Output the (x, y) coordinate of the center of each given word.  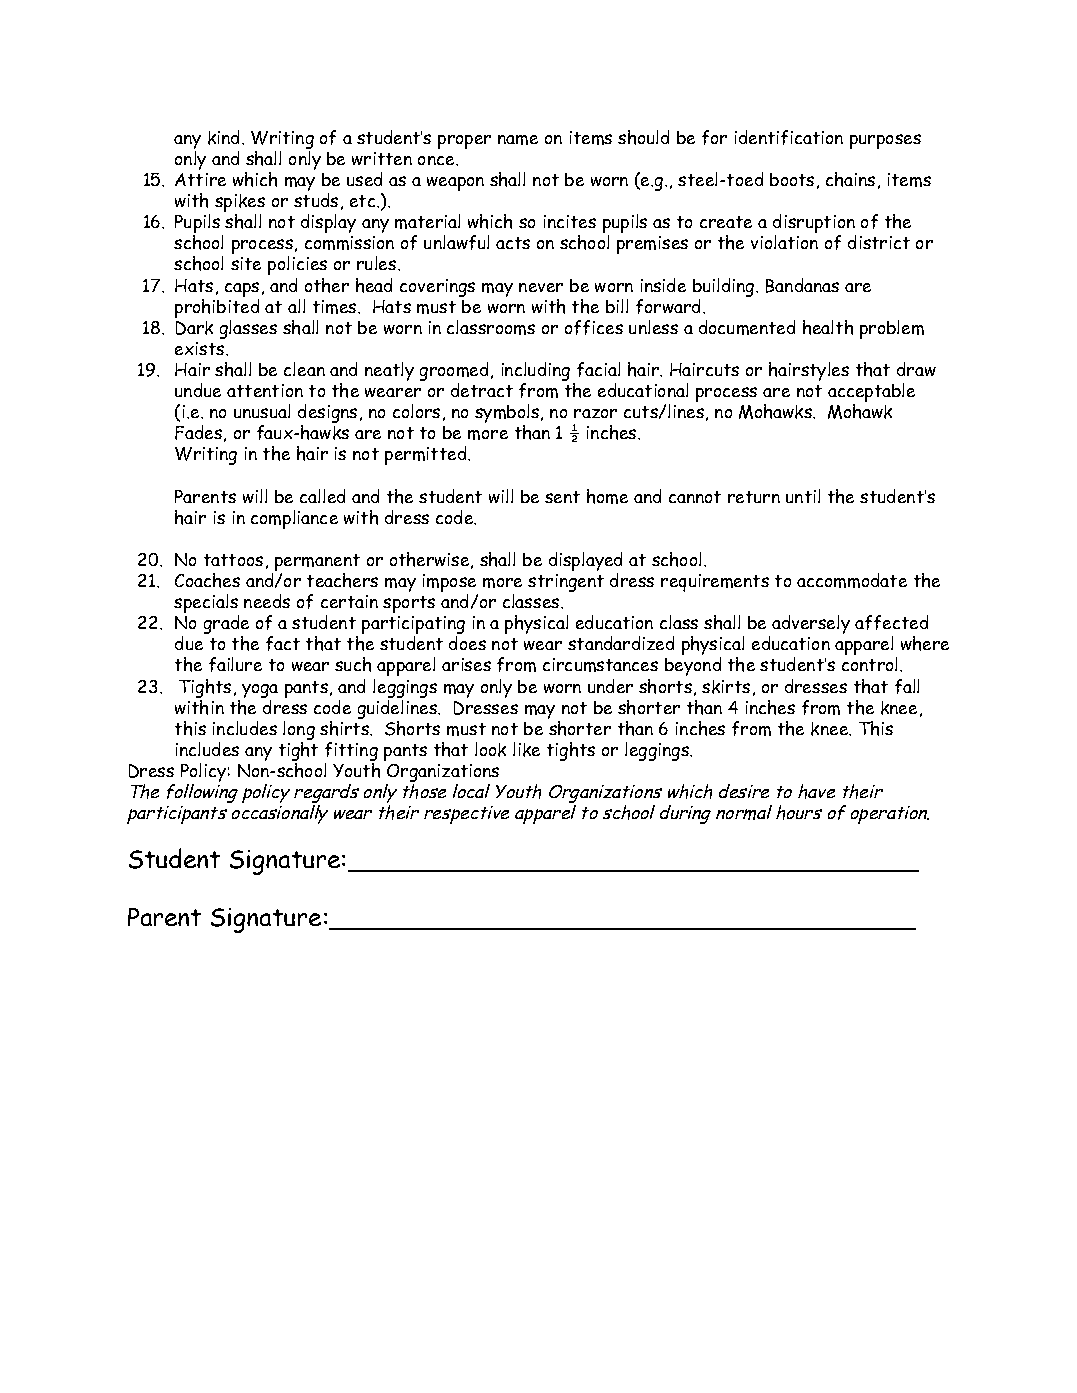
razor (595, 413)
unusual (262, 411)
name (518, 140)
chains (850, 179)
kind (223, 137)
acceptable (871, 394)
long (299, 730)
